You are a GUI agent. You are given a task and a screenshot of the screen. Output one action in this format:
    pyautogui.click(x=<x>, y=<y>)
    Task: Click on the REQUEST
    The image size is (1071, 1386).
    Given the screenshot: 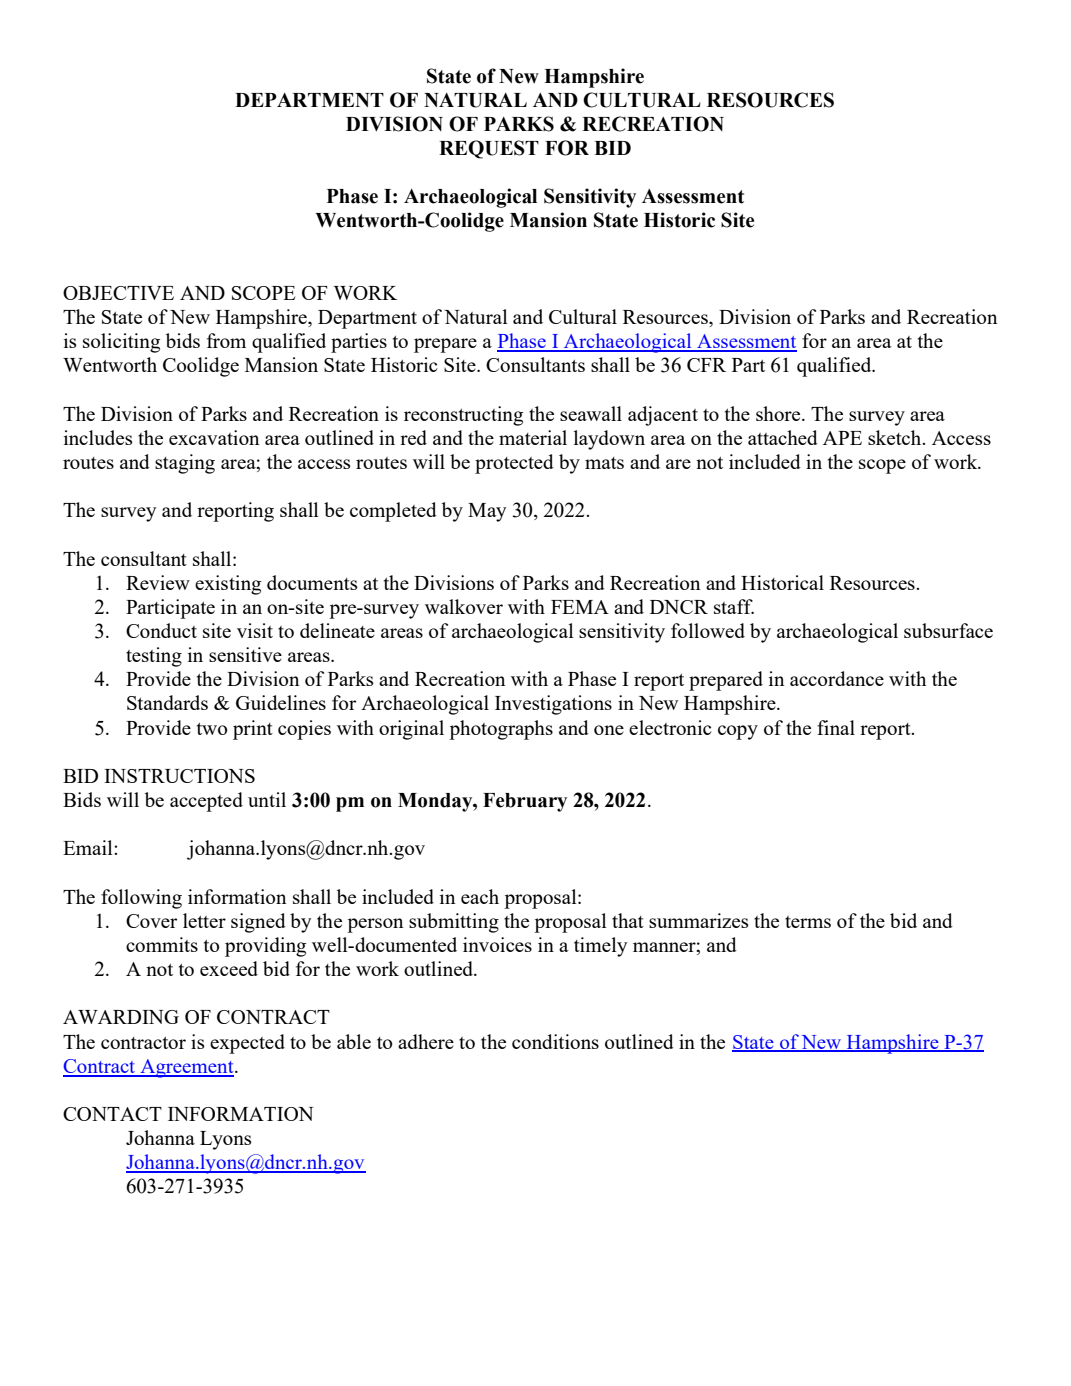 What is the action you would take?
    pyautogui.click(x=489, y=149)
